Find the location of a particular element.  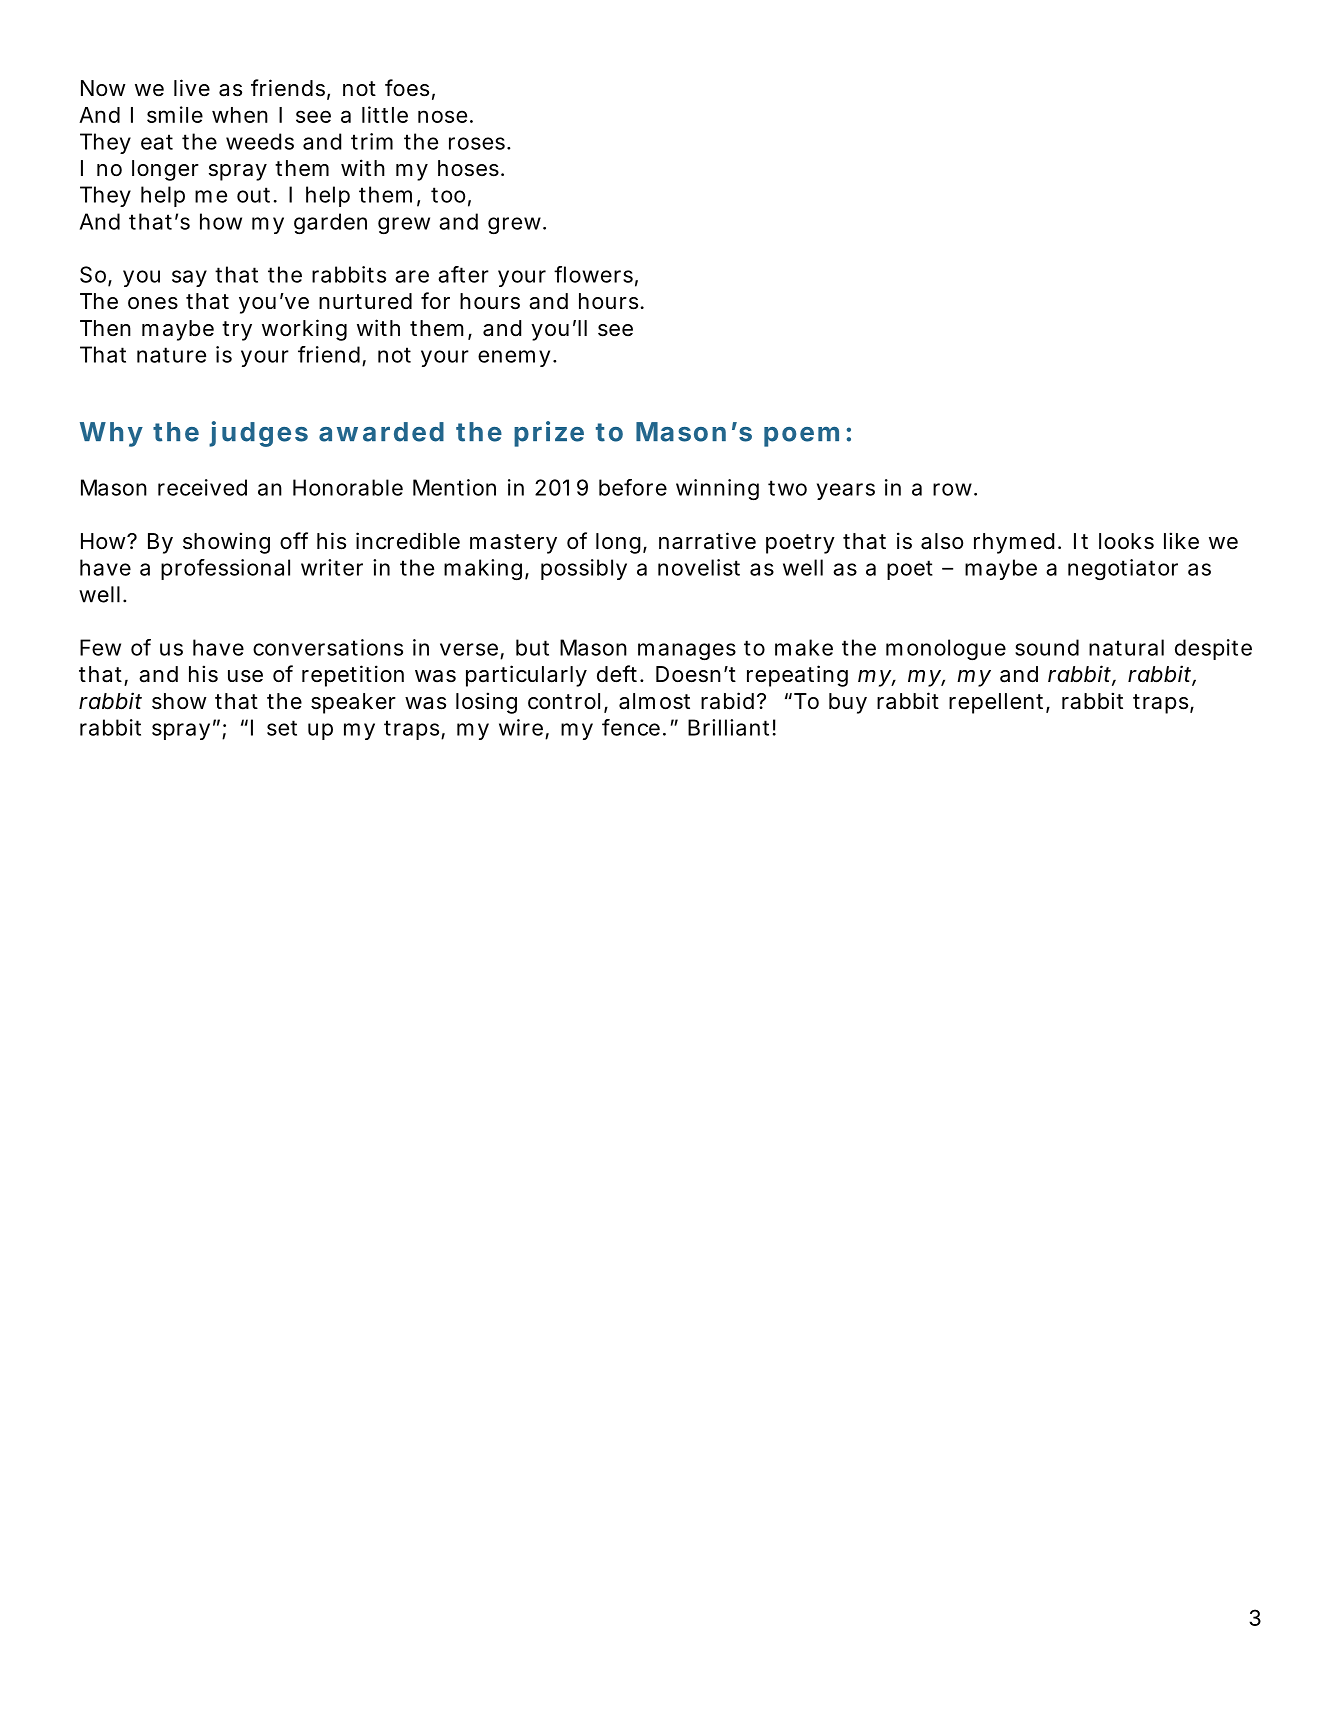

judges is located at coordinates (258, 434).
